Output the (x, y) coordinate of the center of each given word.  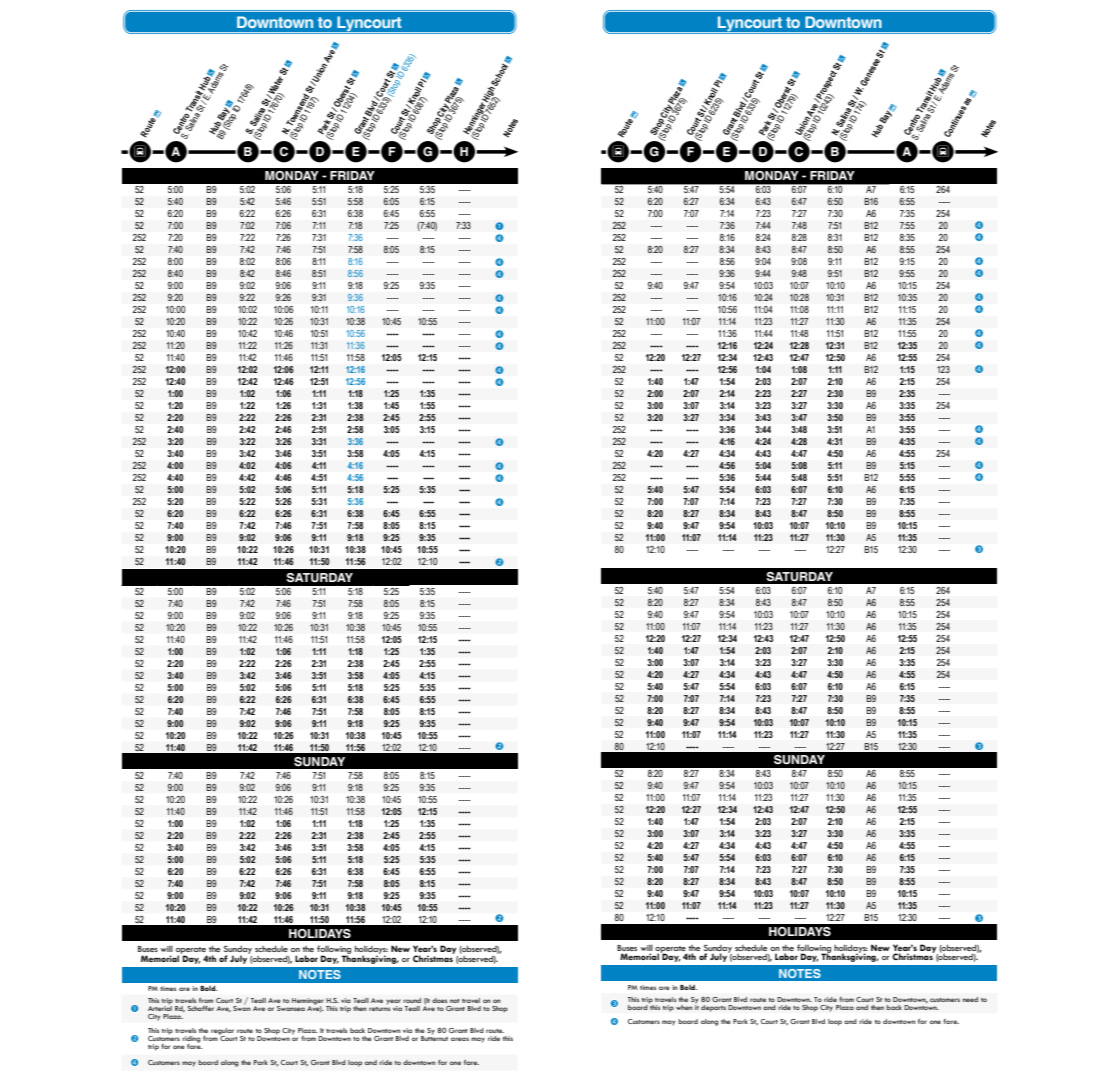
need (970, 999)
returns (379, 1009)
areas (460, 1039)
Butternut (434, 1037)
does (439, 1000)
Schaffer (201, 1008)
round (412, 1000)
